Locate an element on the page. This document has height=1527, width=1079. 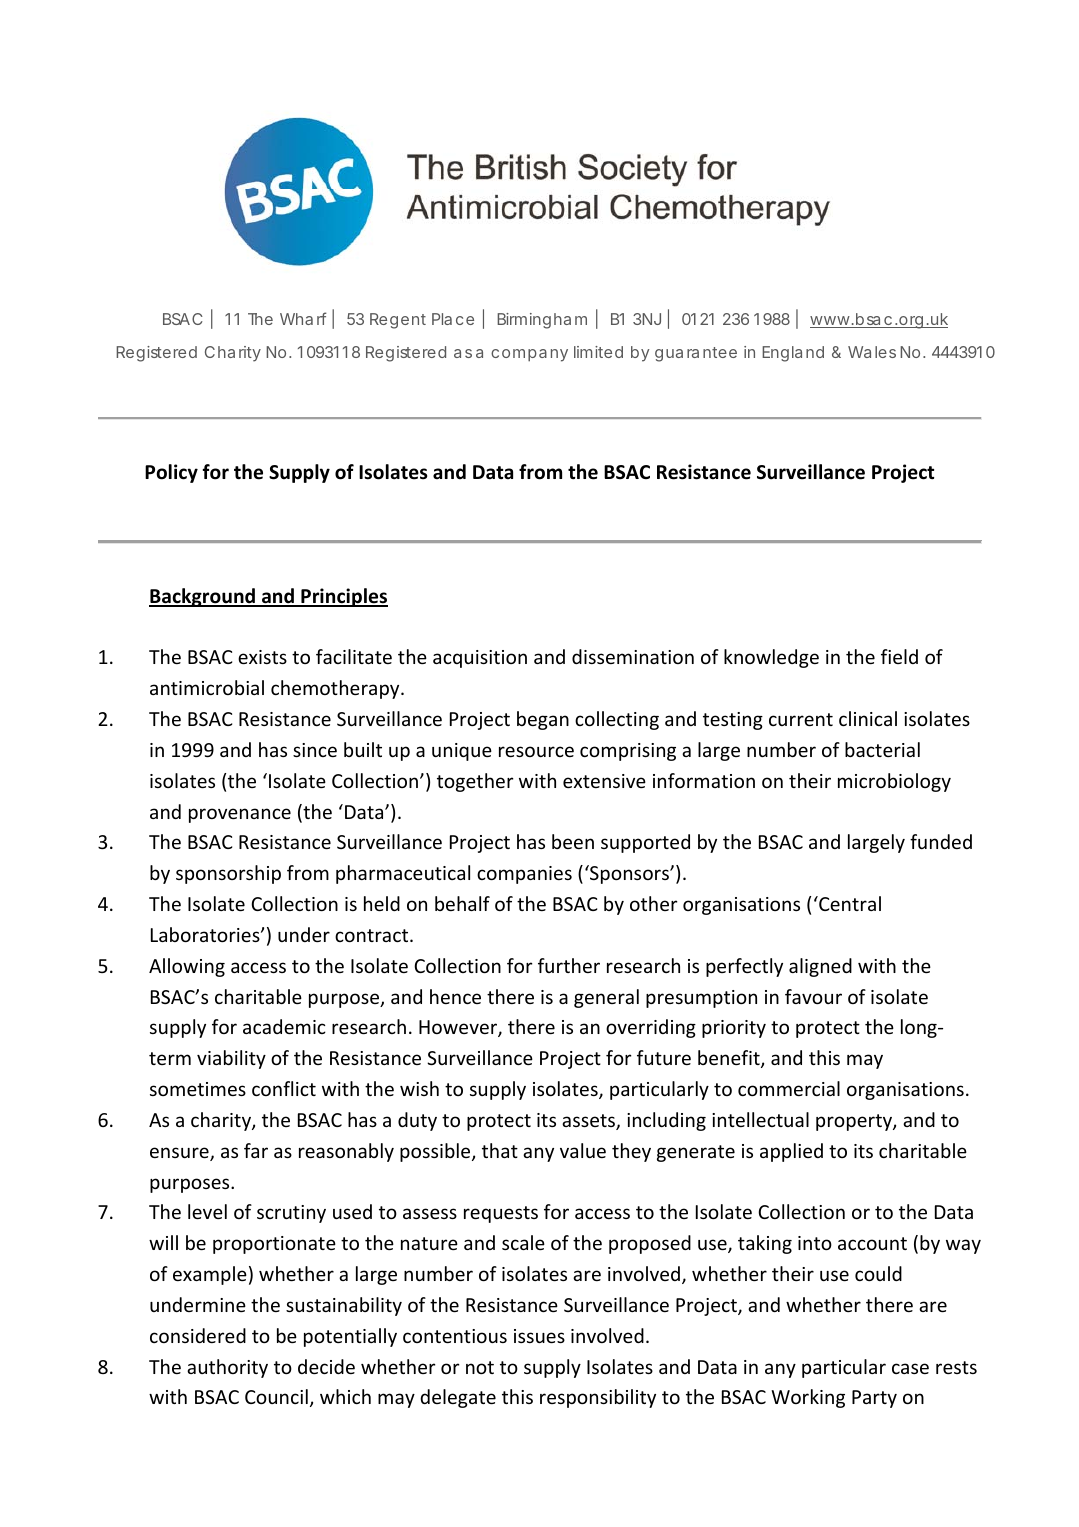
Wharf is located at coordinates (303, 318).
